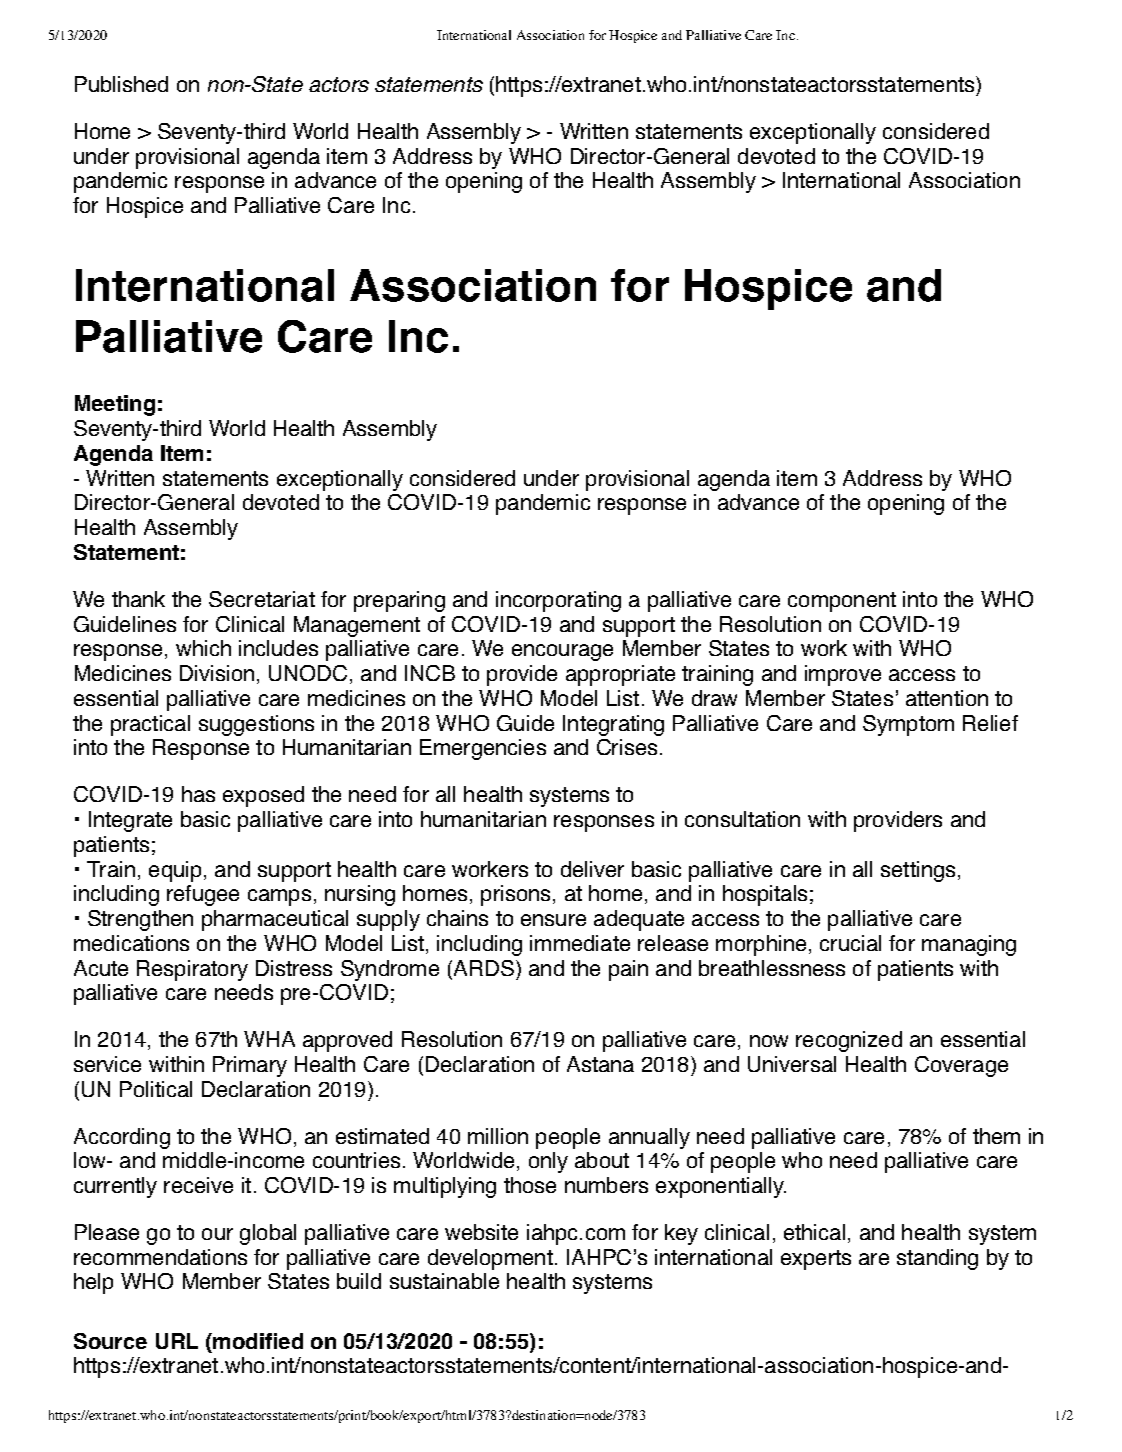  Describe the element at coordinates (177, 1341) in the screenshot. I see `URL` at that location.
